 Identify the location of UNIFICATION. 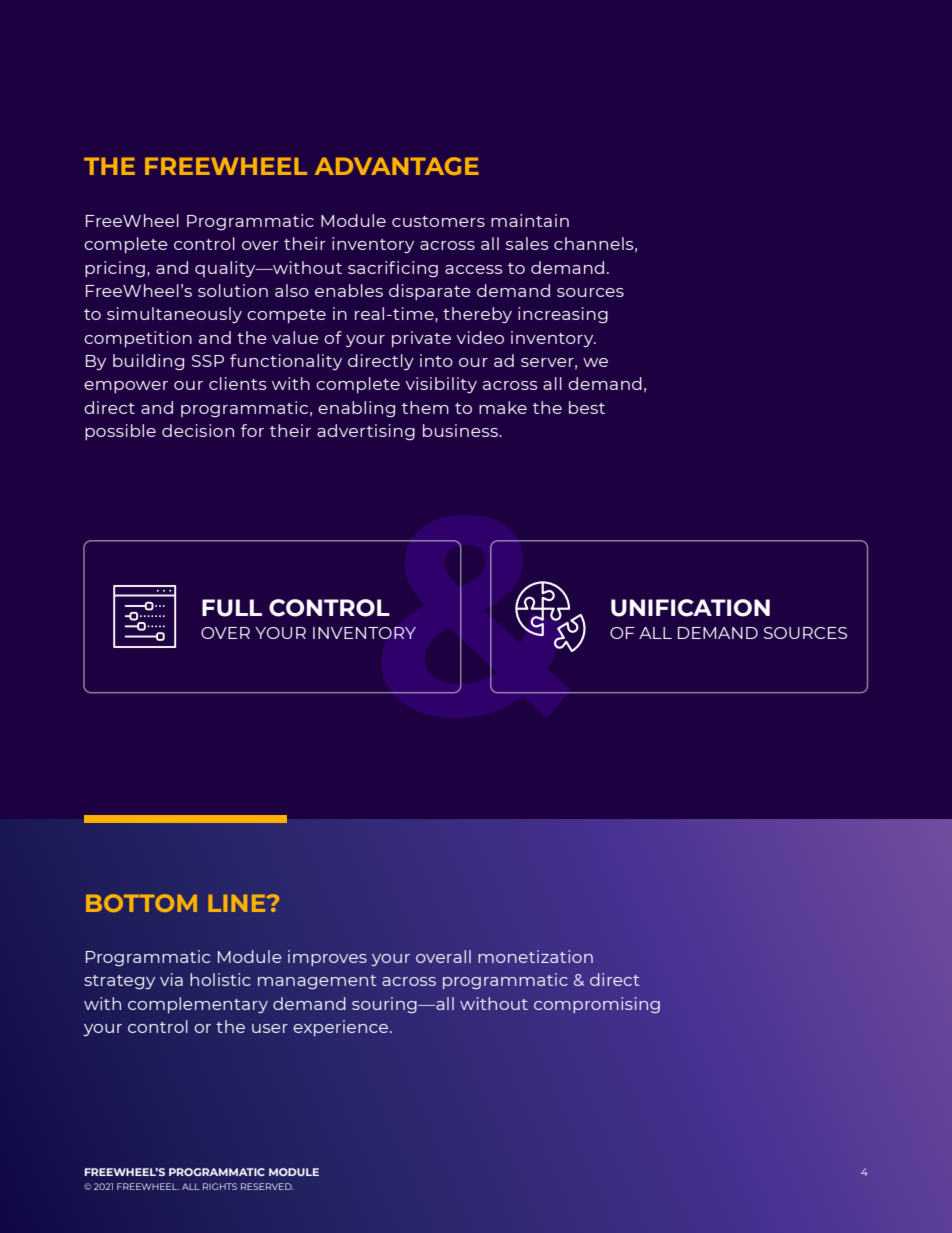
(690, 608).
